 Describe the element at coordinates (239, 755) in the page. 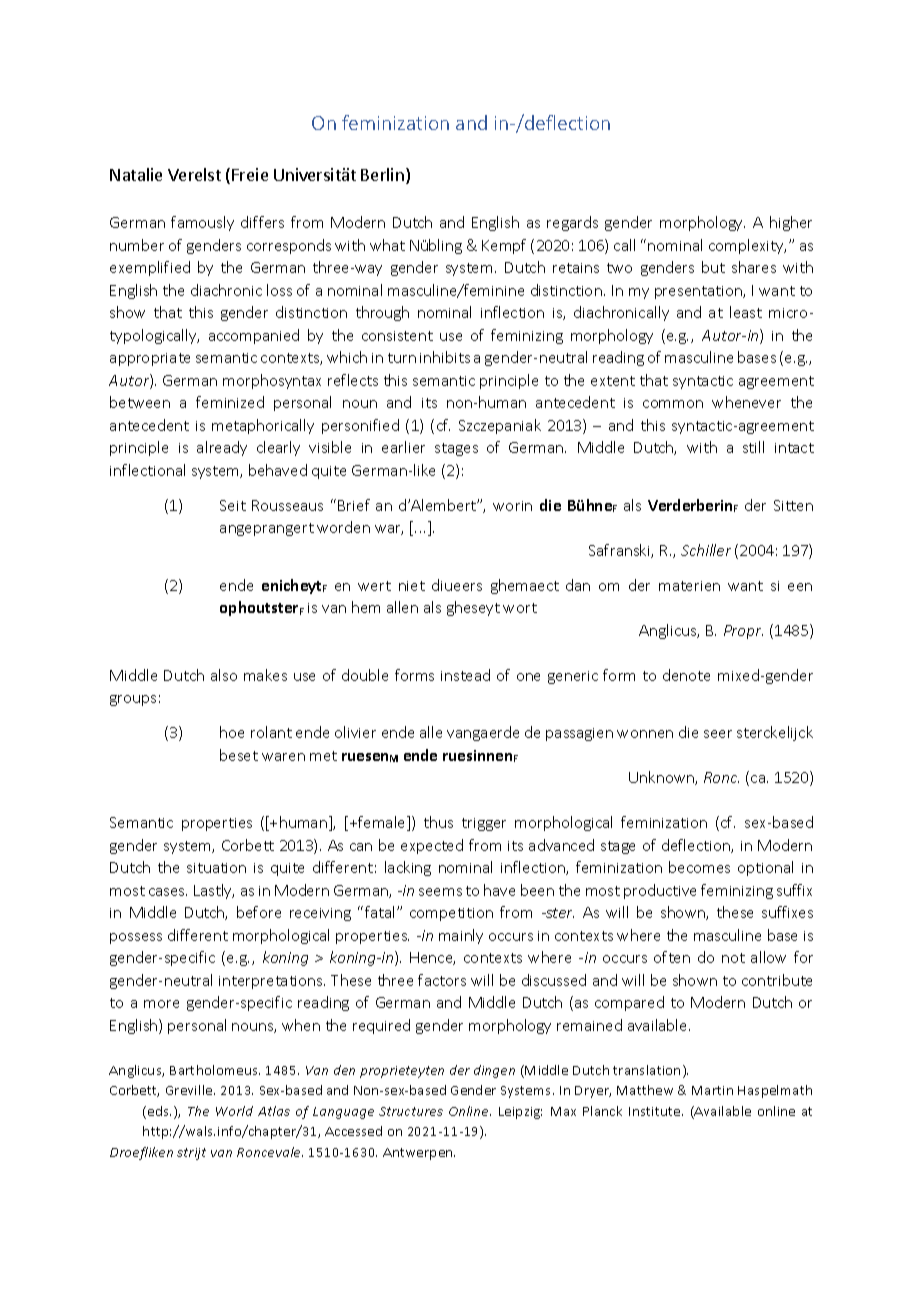

I see `beset` at that location.
